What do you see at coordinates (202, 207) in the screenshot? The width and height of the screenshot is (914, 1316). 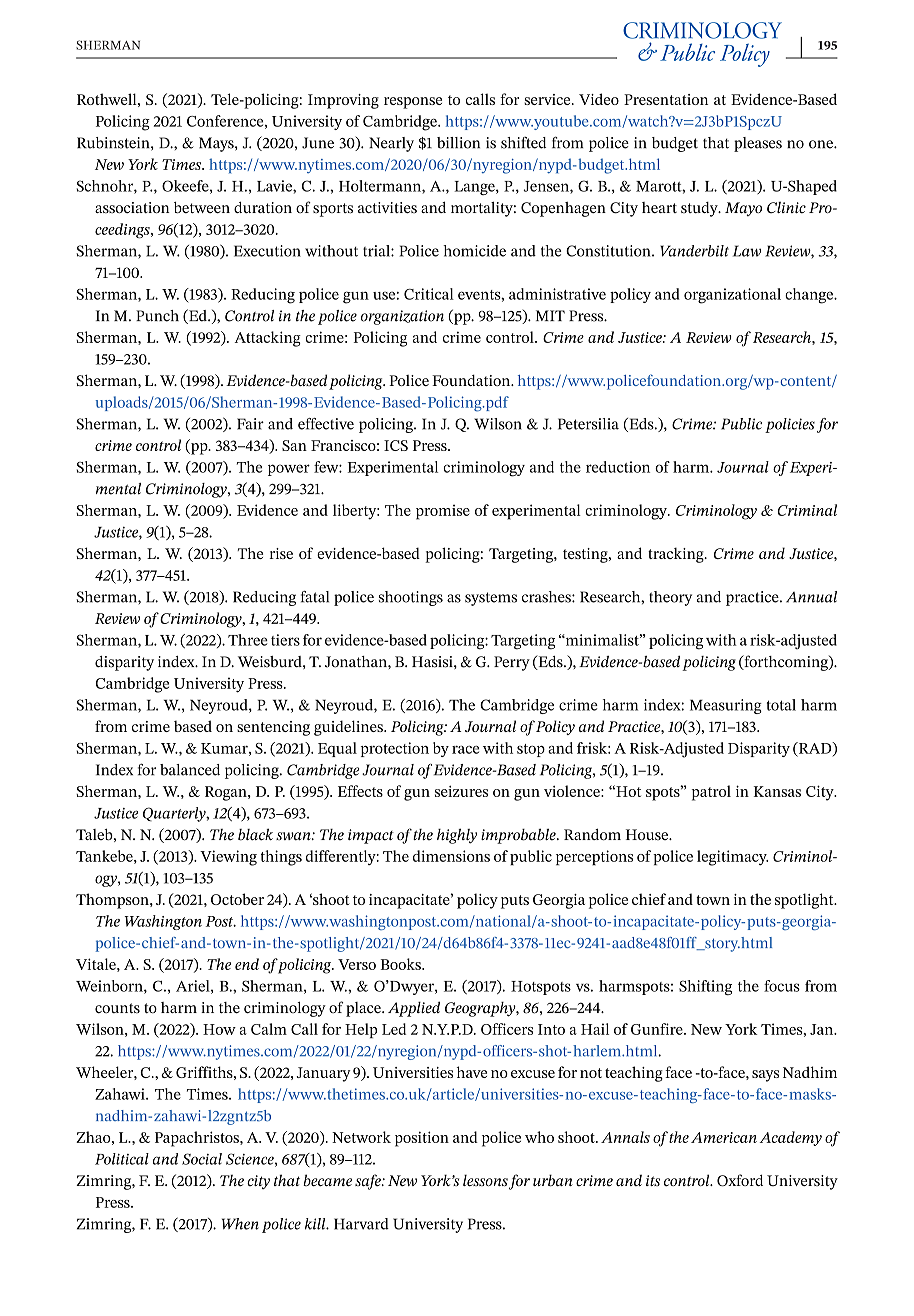 I see `between` at bounding box center [202, 207].
